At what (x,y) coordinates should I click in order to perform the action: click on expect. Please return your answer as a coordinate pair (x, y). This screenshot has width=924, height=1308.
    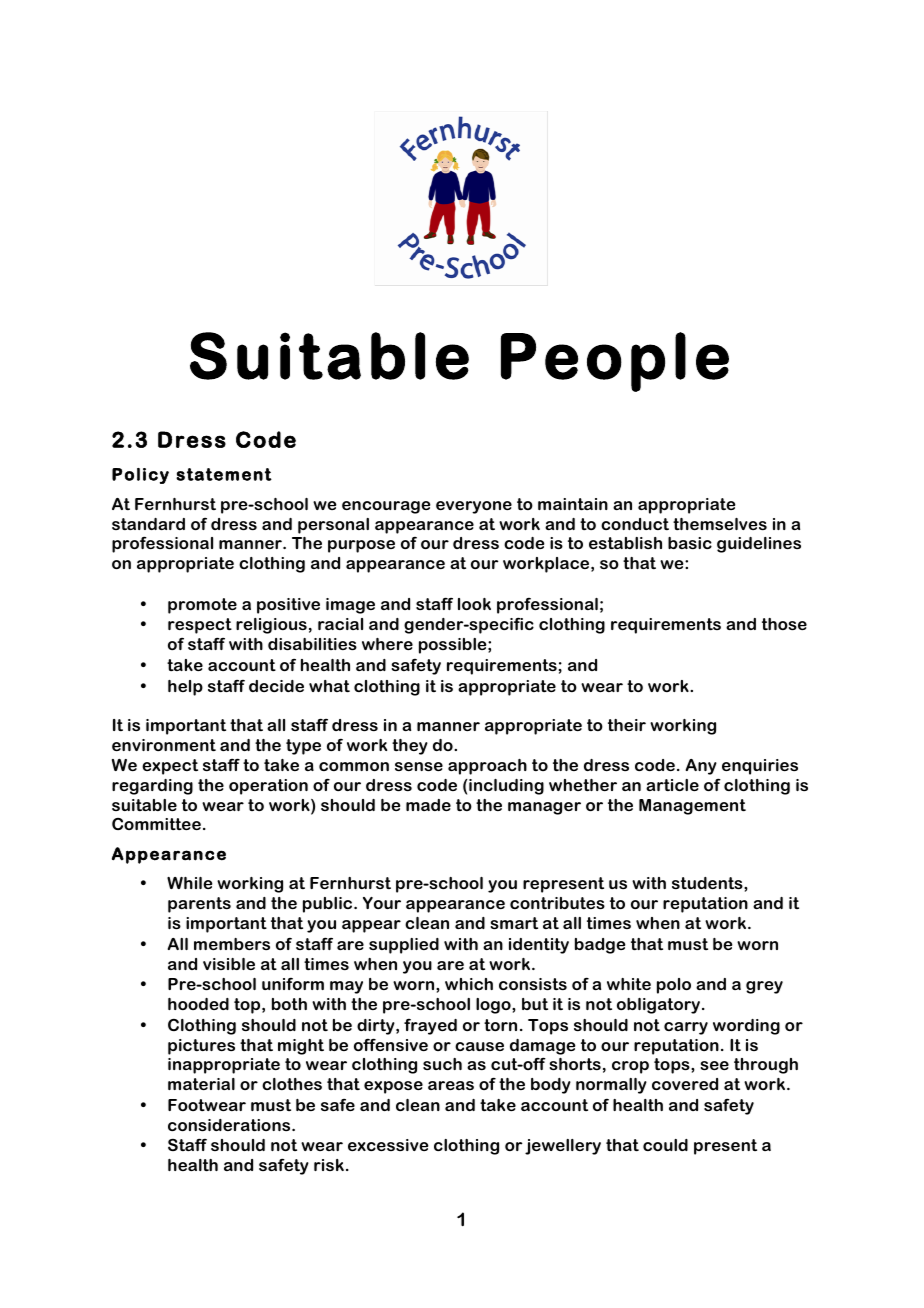
    Looking at the image, I should click on (170, 767).
